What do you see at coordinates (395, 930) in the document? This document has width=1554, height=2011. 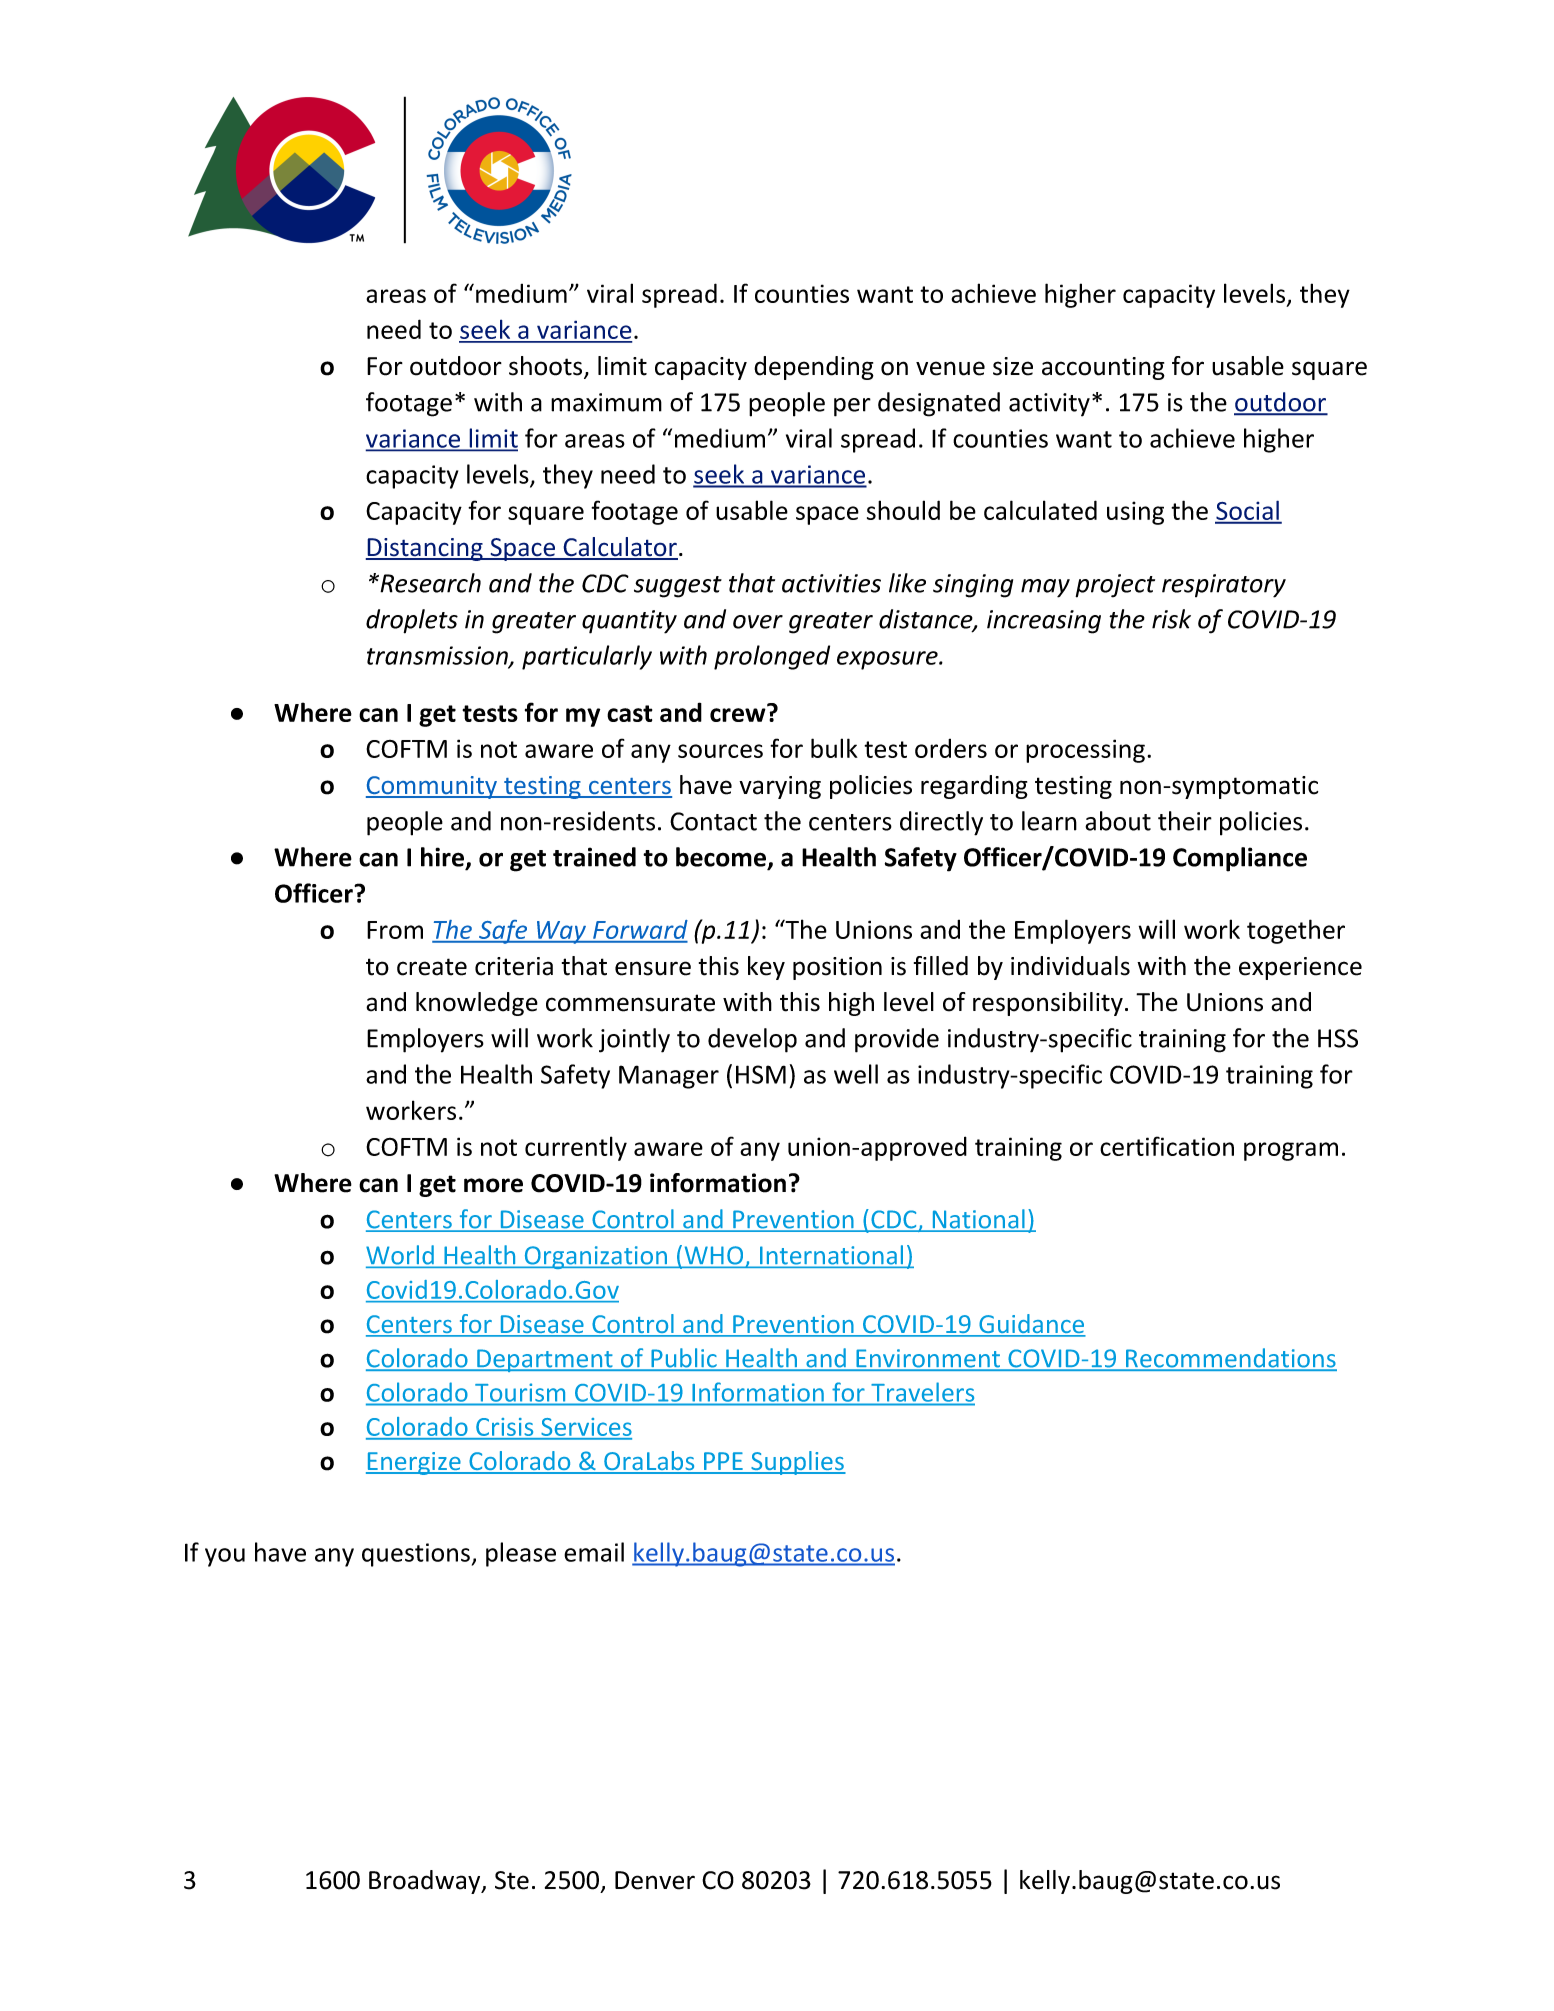 I see `From` at bounding box center [395, 930].
